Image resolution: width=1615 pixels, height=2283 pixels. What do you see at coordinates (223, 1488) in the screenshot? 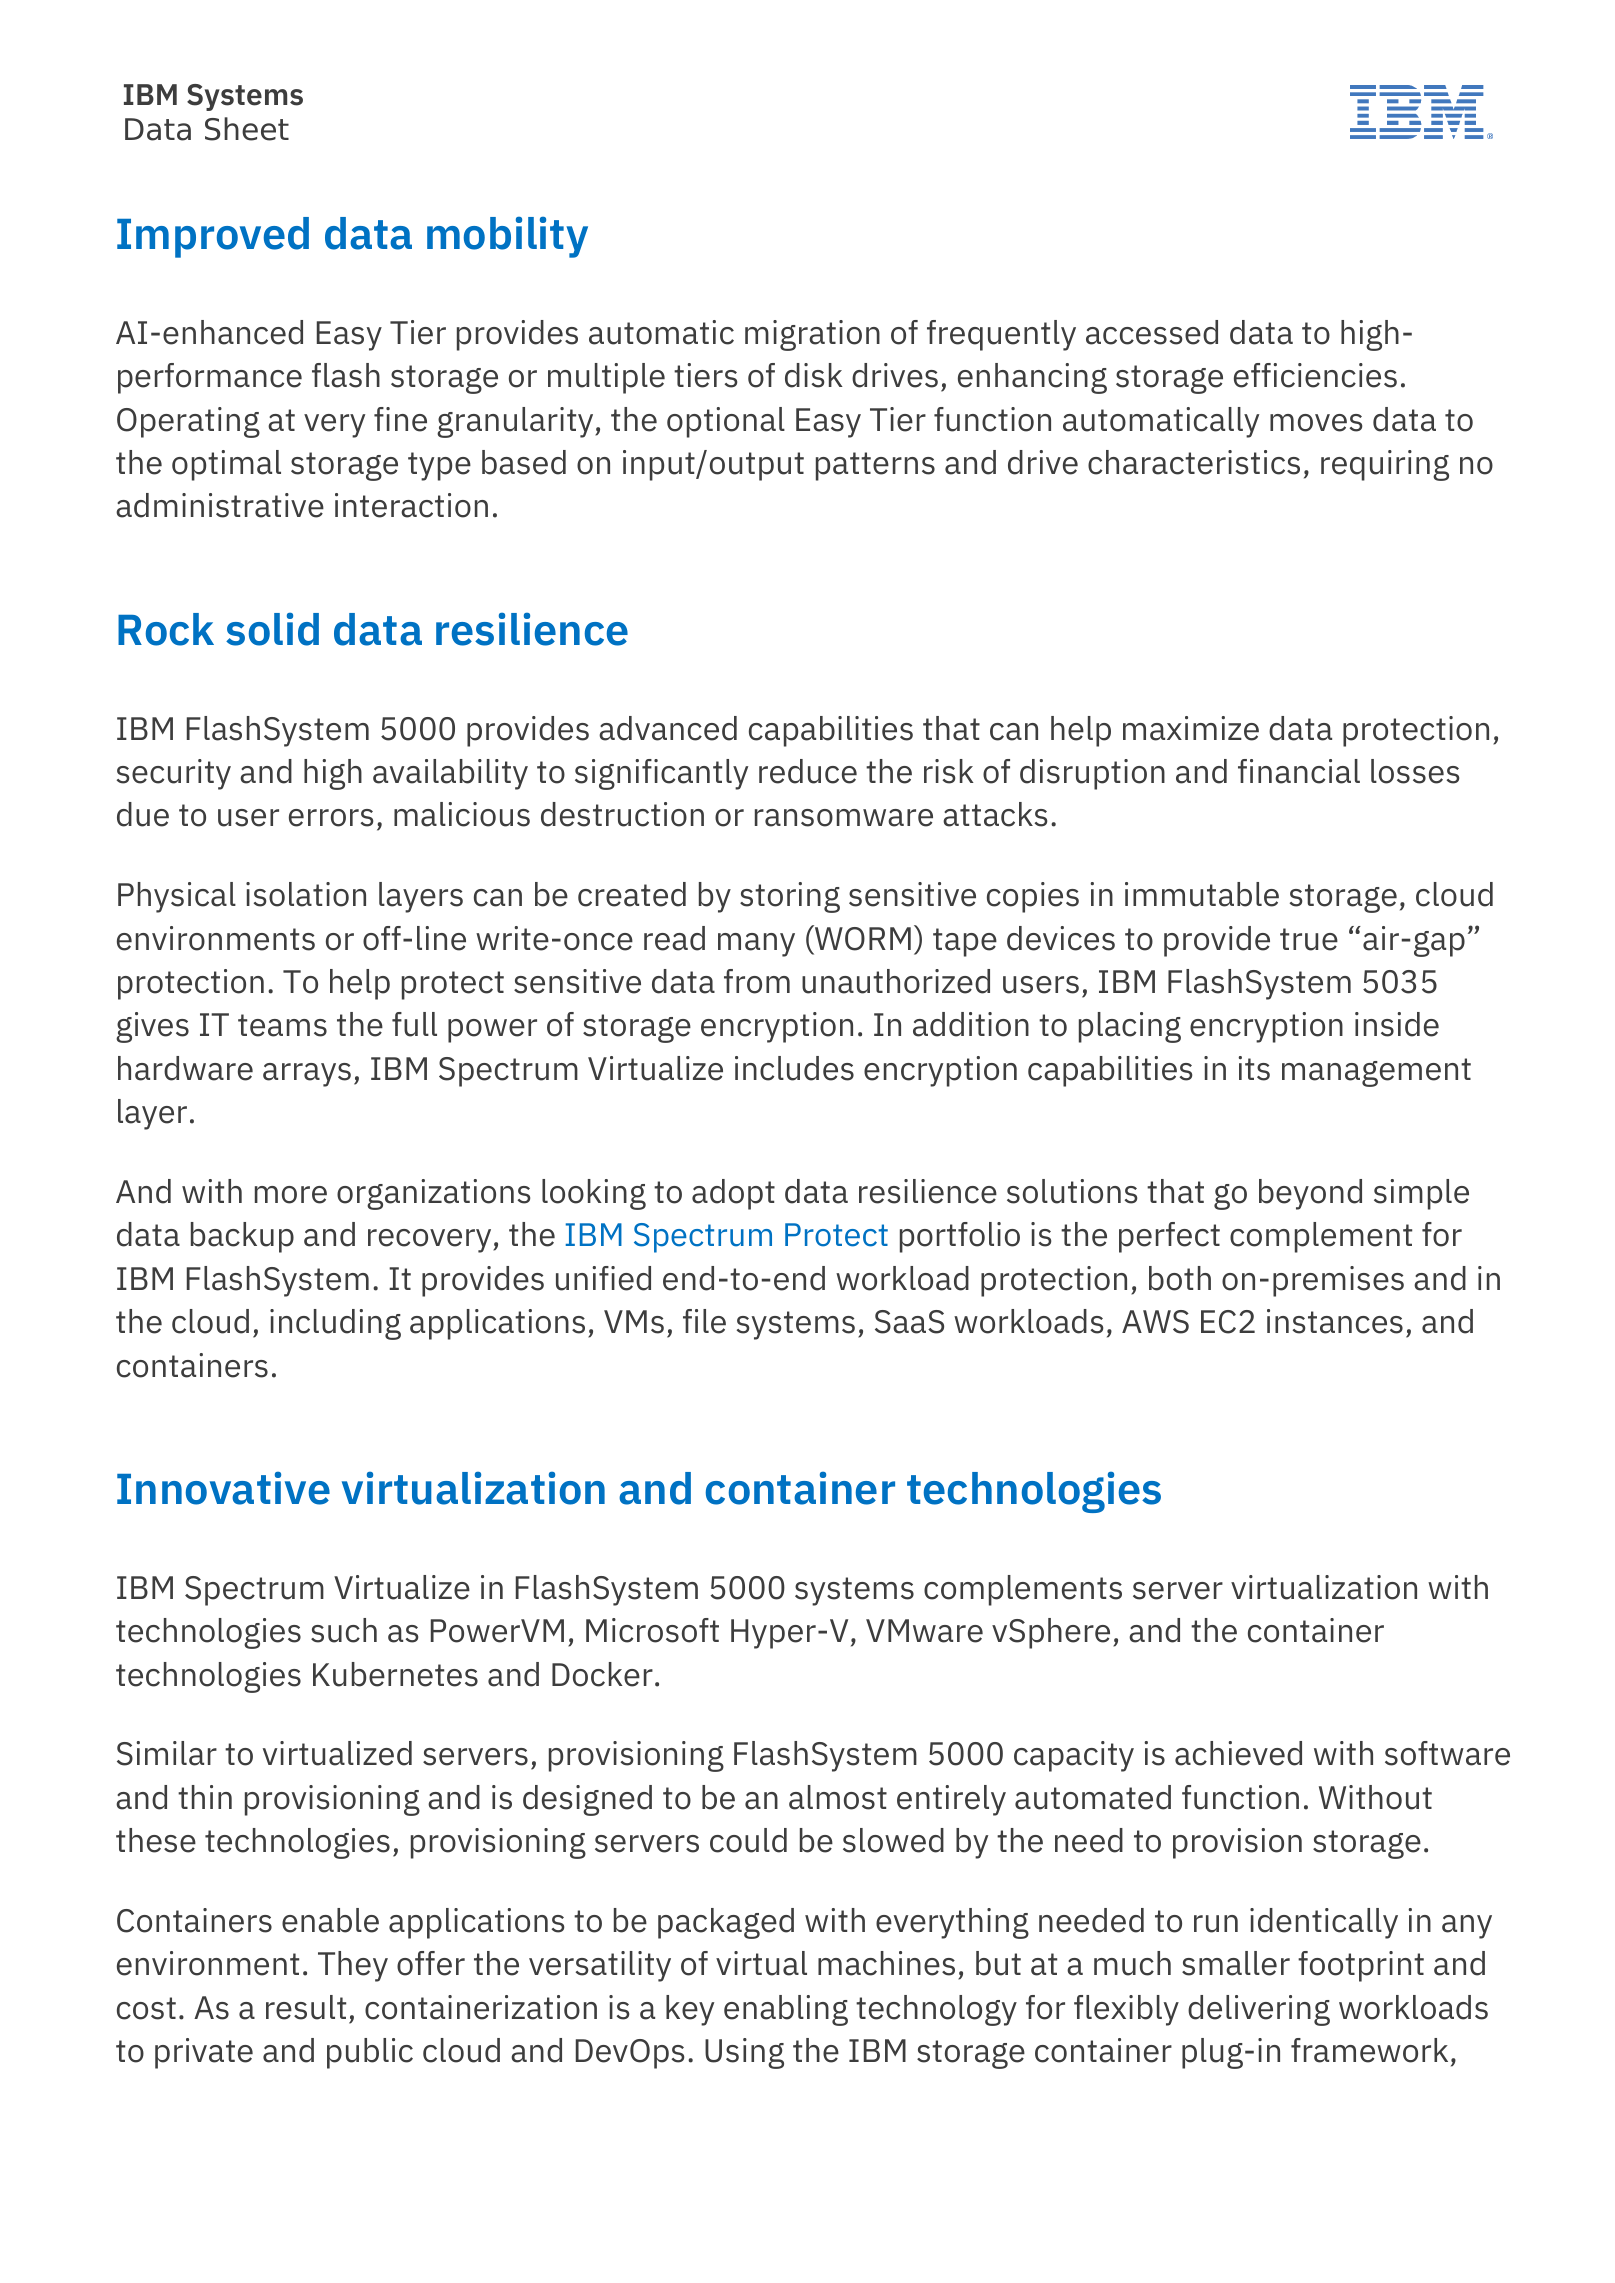
I see `Innovative` at bounding box center [223, 1488].
